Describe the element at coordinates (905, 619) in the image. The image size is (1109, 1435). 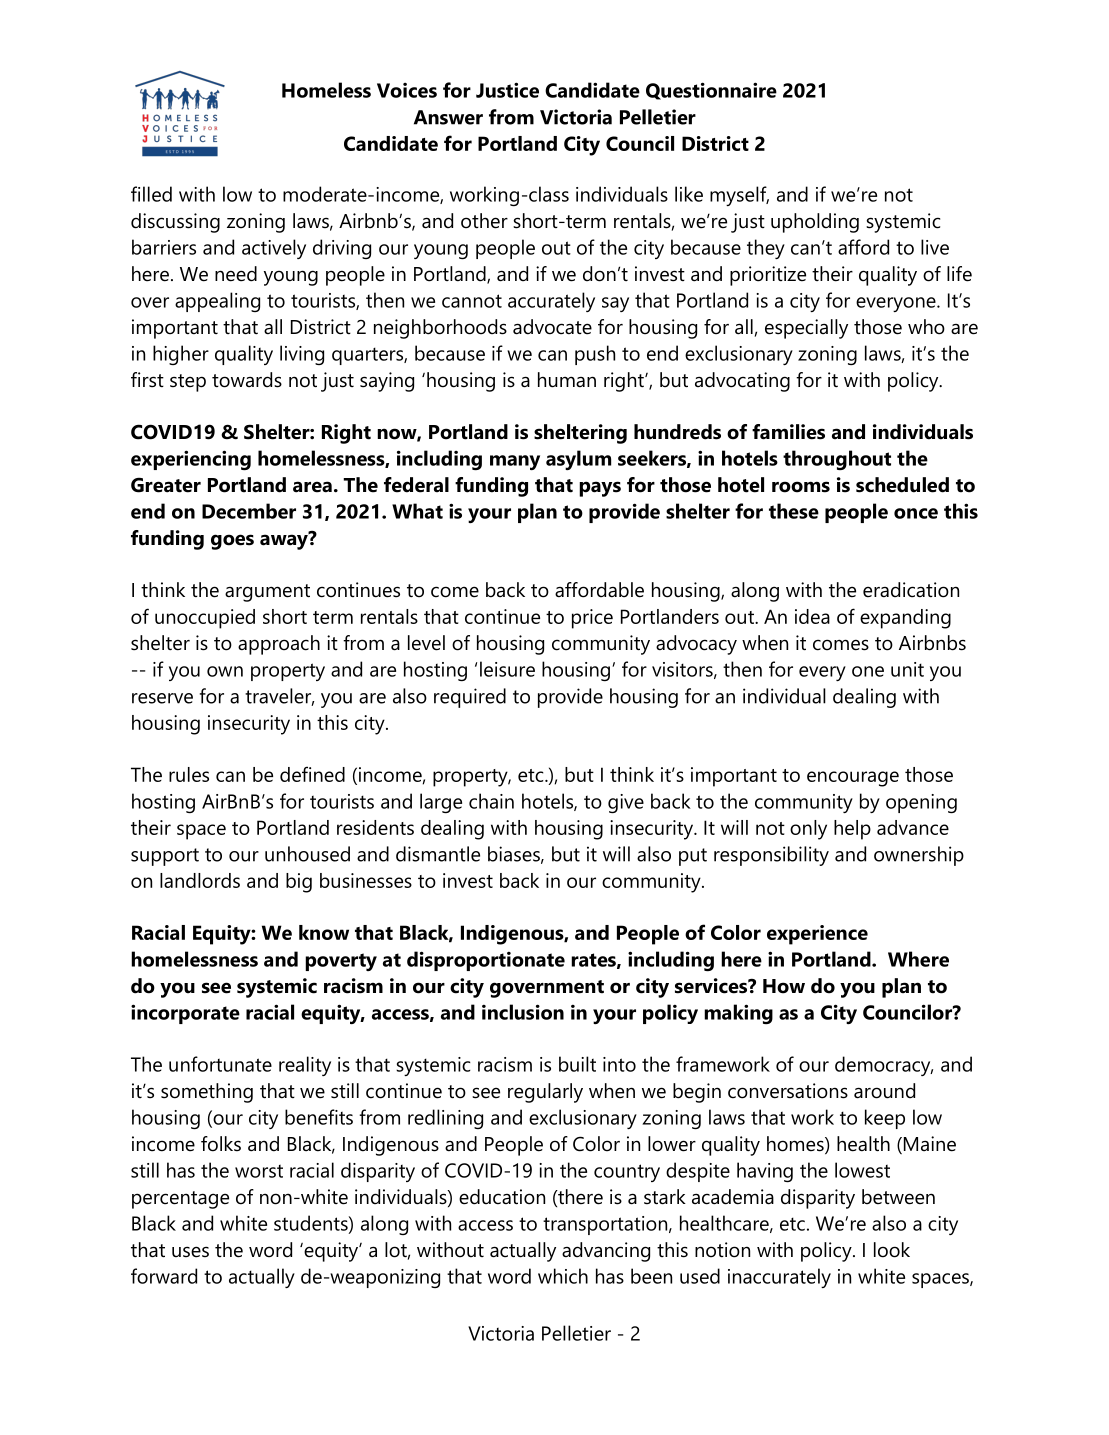
I see `expanding` at that location.
